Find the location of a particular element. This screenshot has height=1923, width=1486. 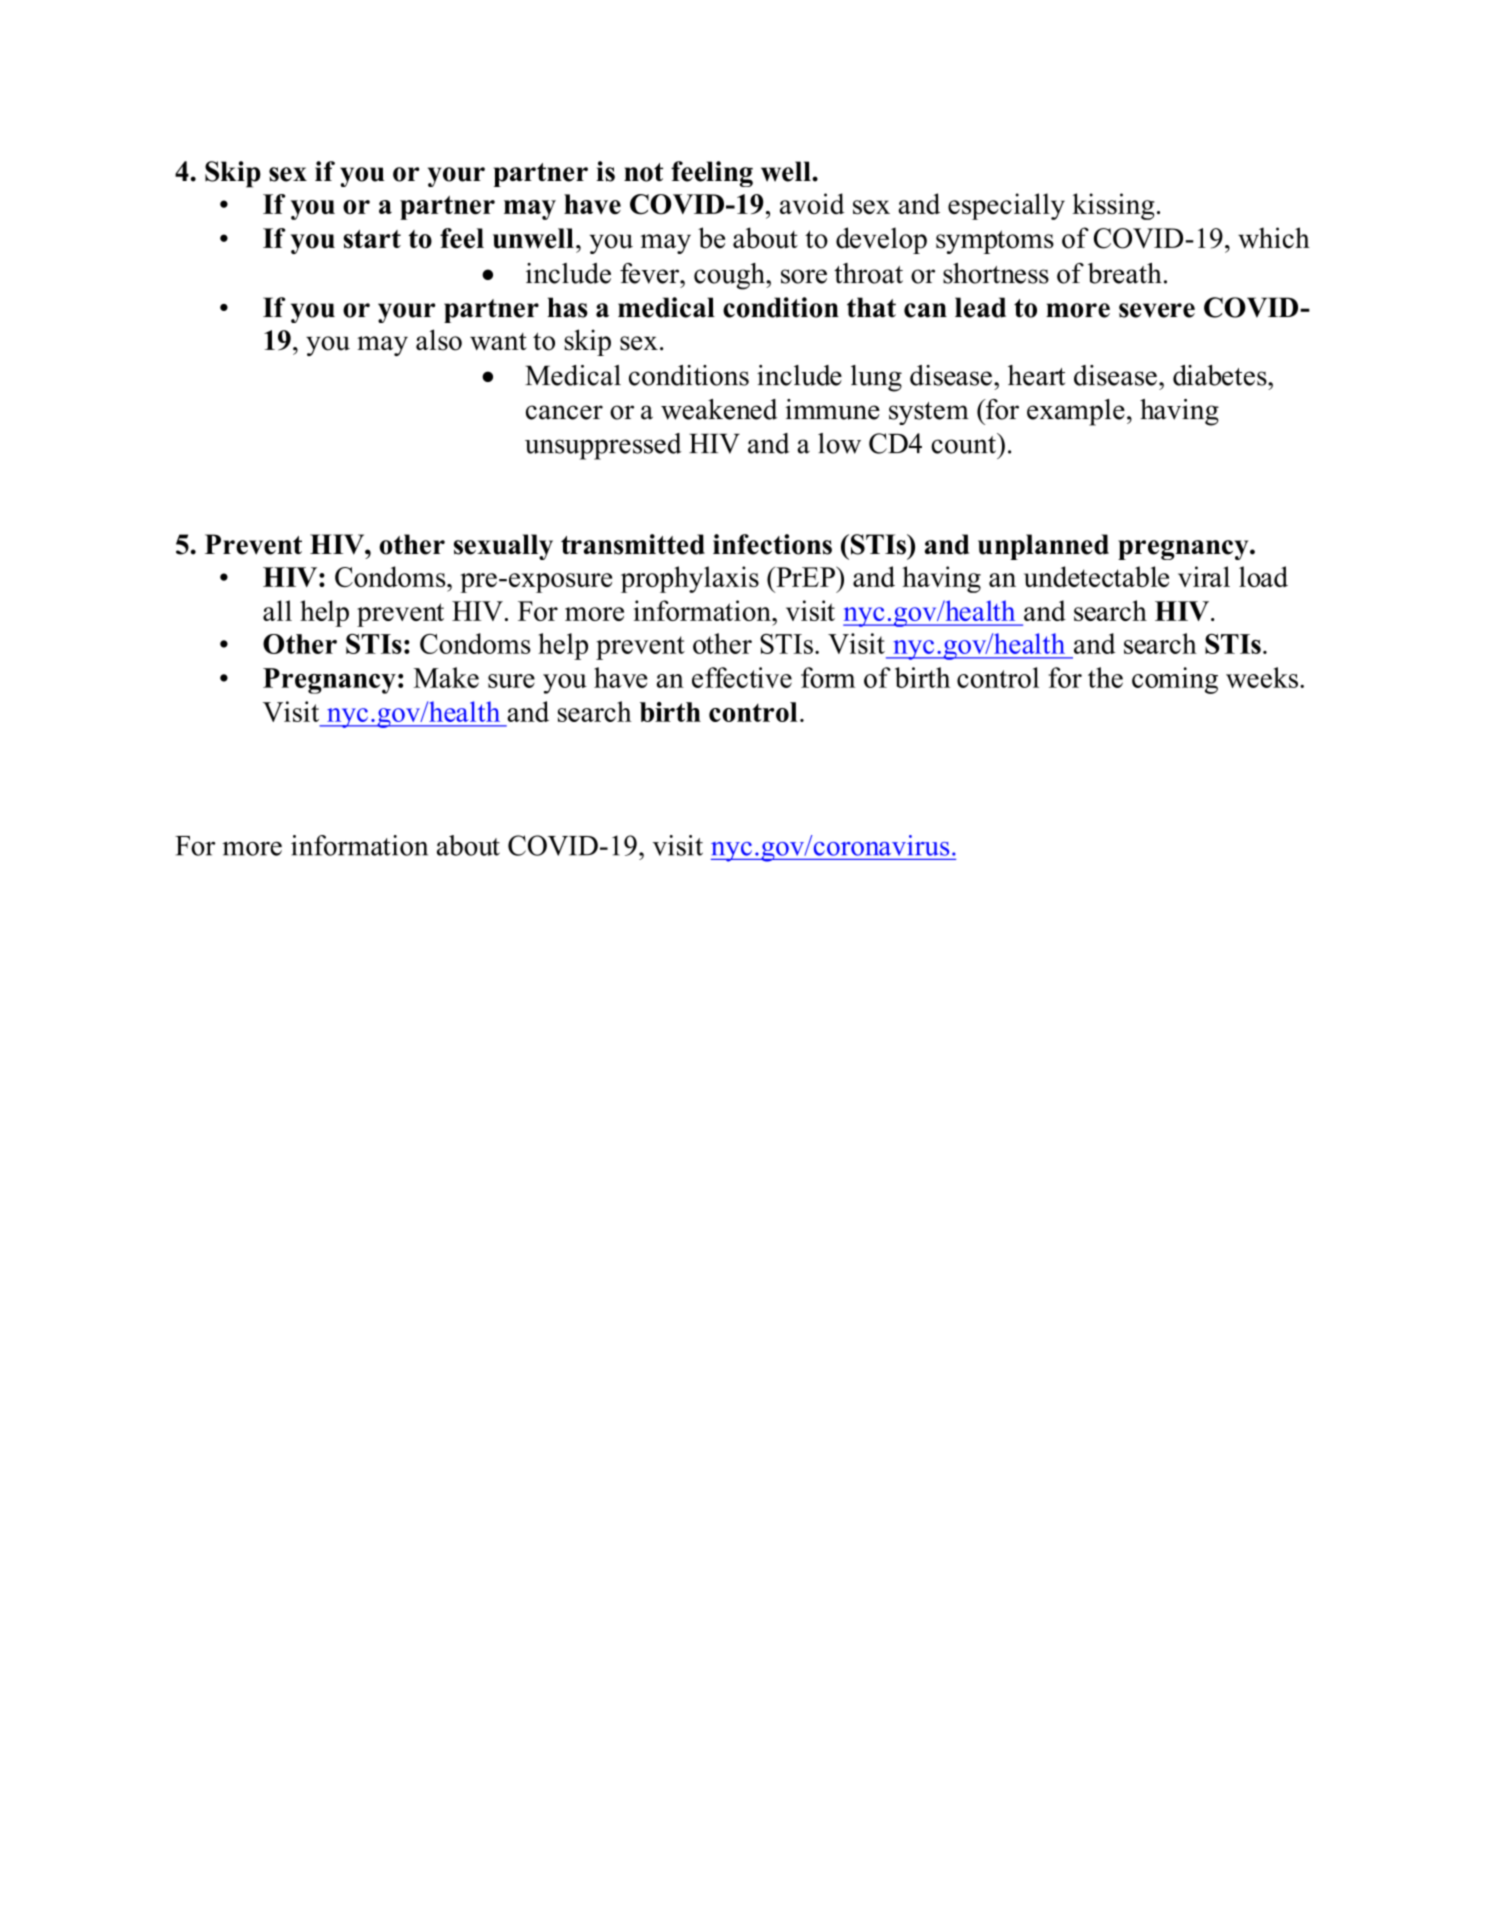

not is located at coordinates (643, 172).
